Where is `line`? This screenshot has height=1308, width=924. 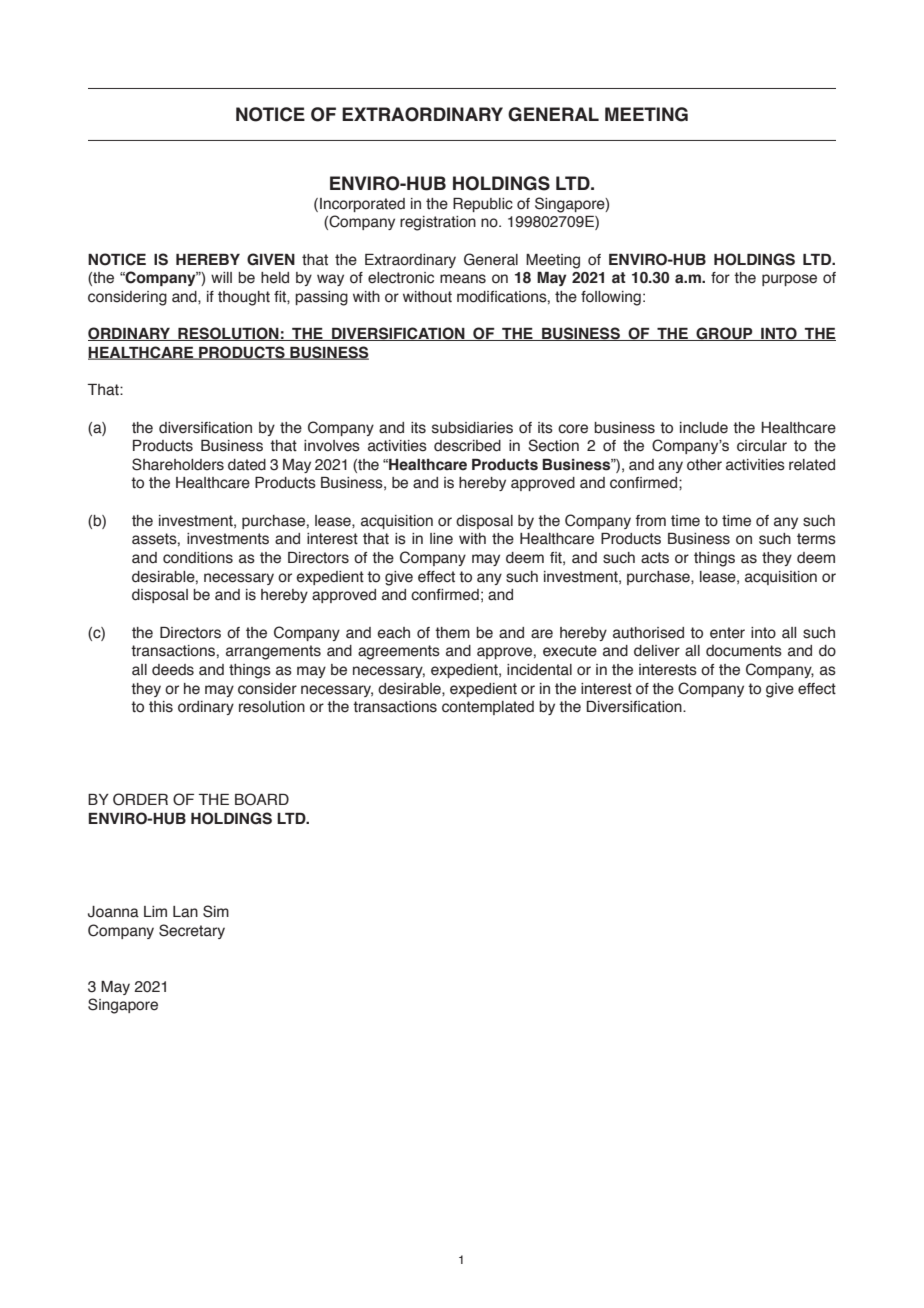
line is located at coordinates (441, 539).
